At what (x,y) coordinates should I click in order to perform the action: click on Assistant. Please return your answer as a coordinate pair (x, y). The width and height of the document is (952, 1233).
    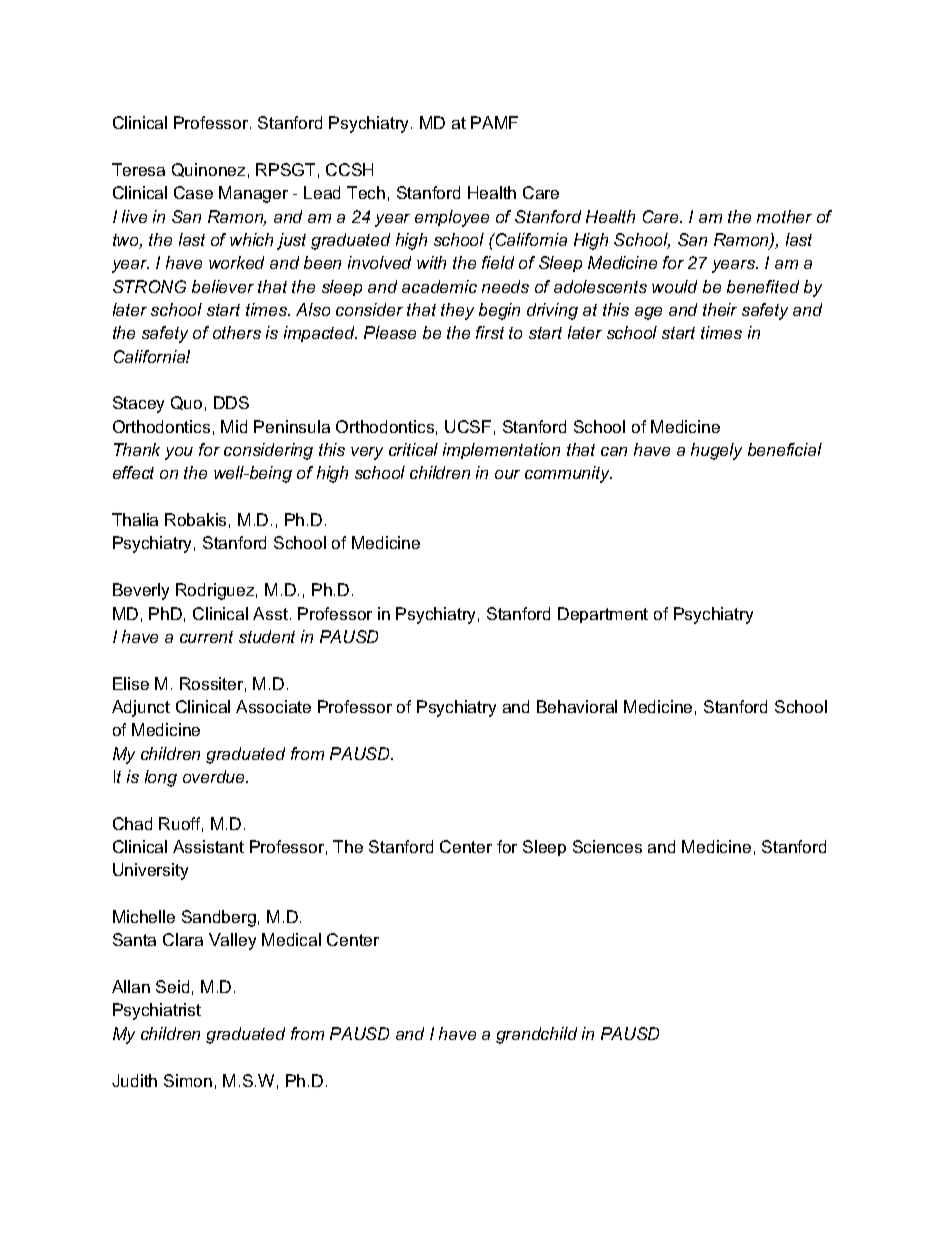
    Looking at the image, I should click on (208, 846).
